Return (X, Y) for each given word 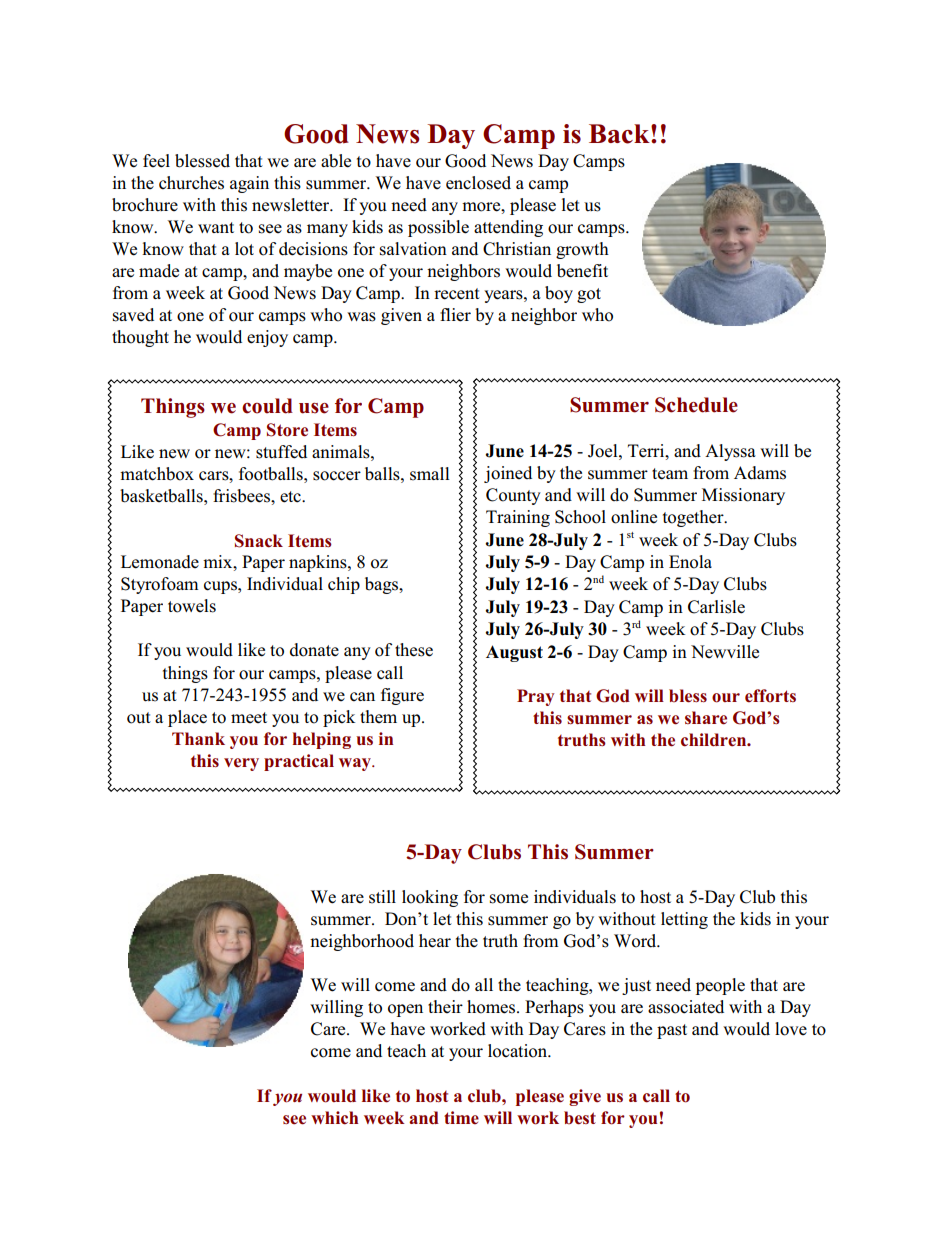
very (241, 764)
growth (582, 250)
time (461, 1118)
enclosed (478, 183)
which (334, 1118)
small (430, 474)
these (414, 650)
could (267, 406)
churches (191, 183)
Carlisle (716, 607)
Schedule (696, 405)
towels (192, 606)
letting (684, 920)
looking (430, 898)
